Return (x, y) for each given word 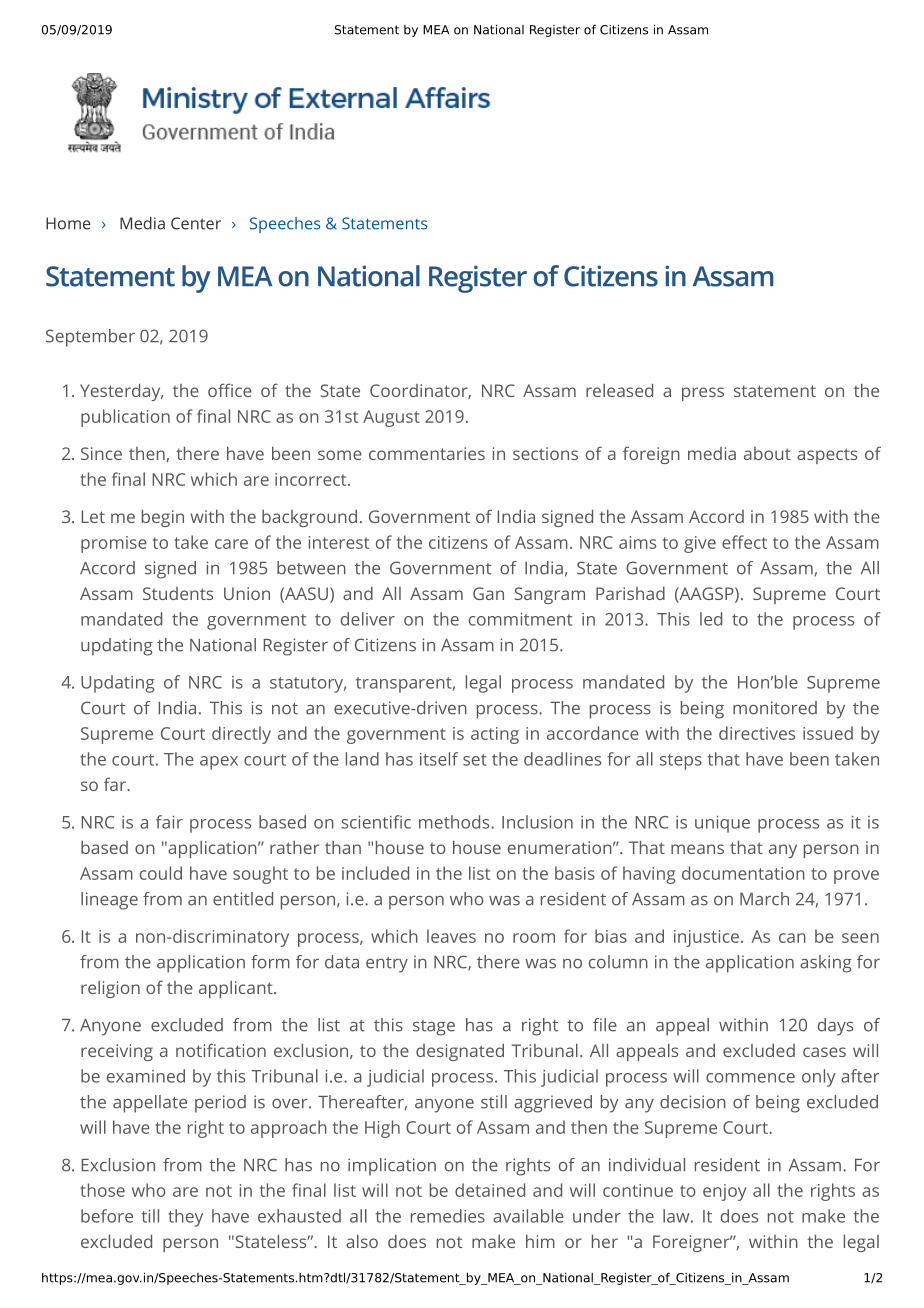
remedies (448, 1216)
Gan (488, 593)
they (185, 1218)
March (764, 899)
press (703, 394)
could (161, 873)
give (700, 544)
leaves (451, 936)
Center (196, 223)
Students (178, 593)
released (619, 390)
